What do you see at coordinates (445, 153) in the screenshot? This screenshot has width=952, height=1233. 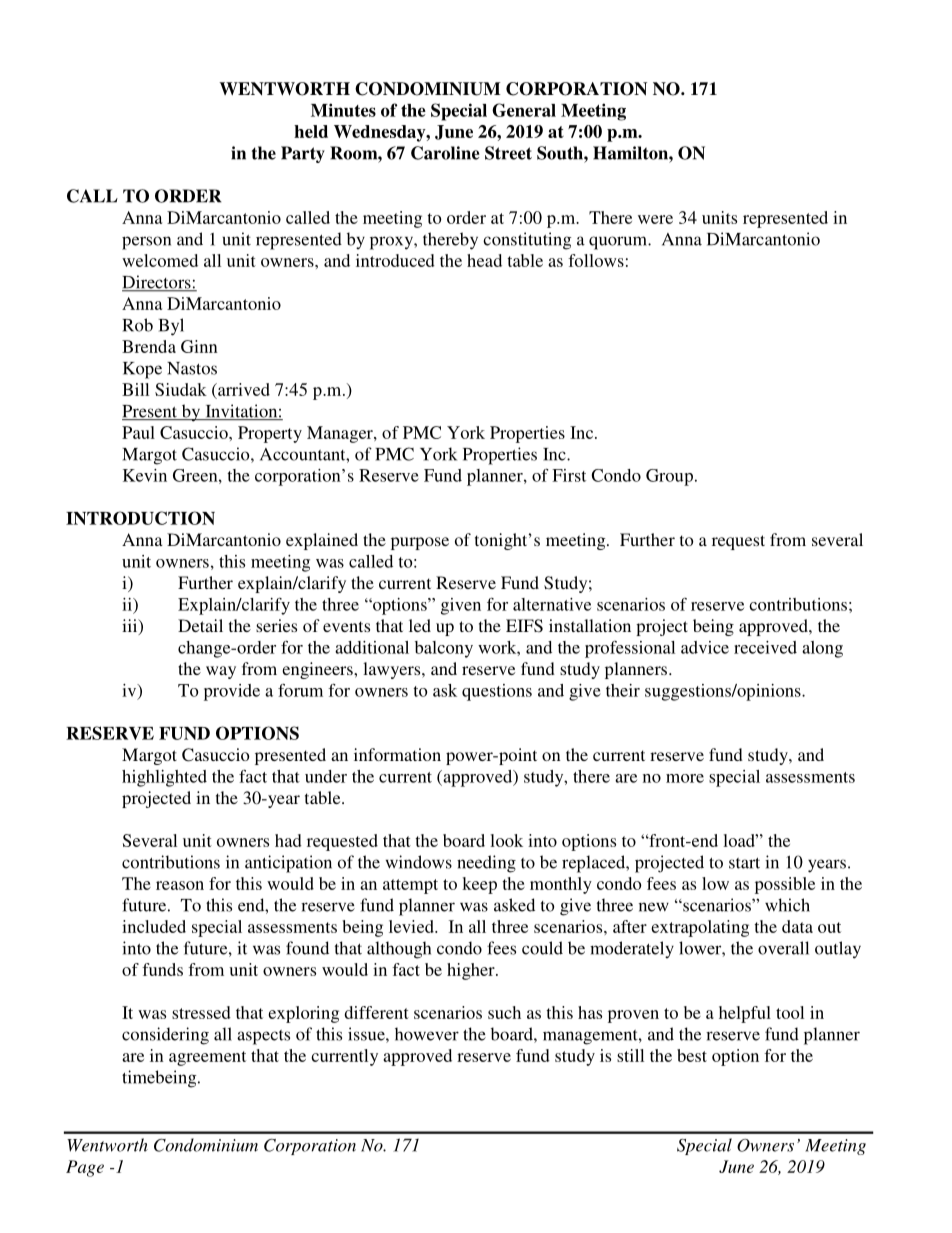 I see `Caroline` at bounding box center [445, 153].
